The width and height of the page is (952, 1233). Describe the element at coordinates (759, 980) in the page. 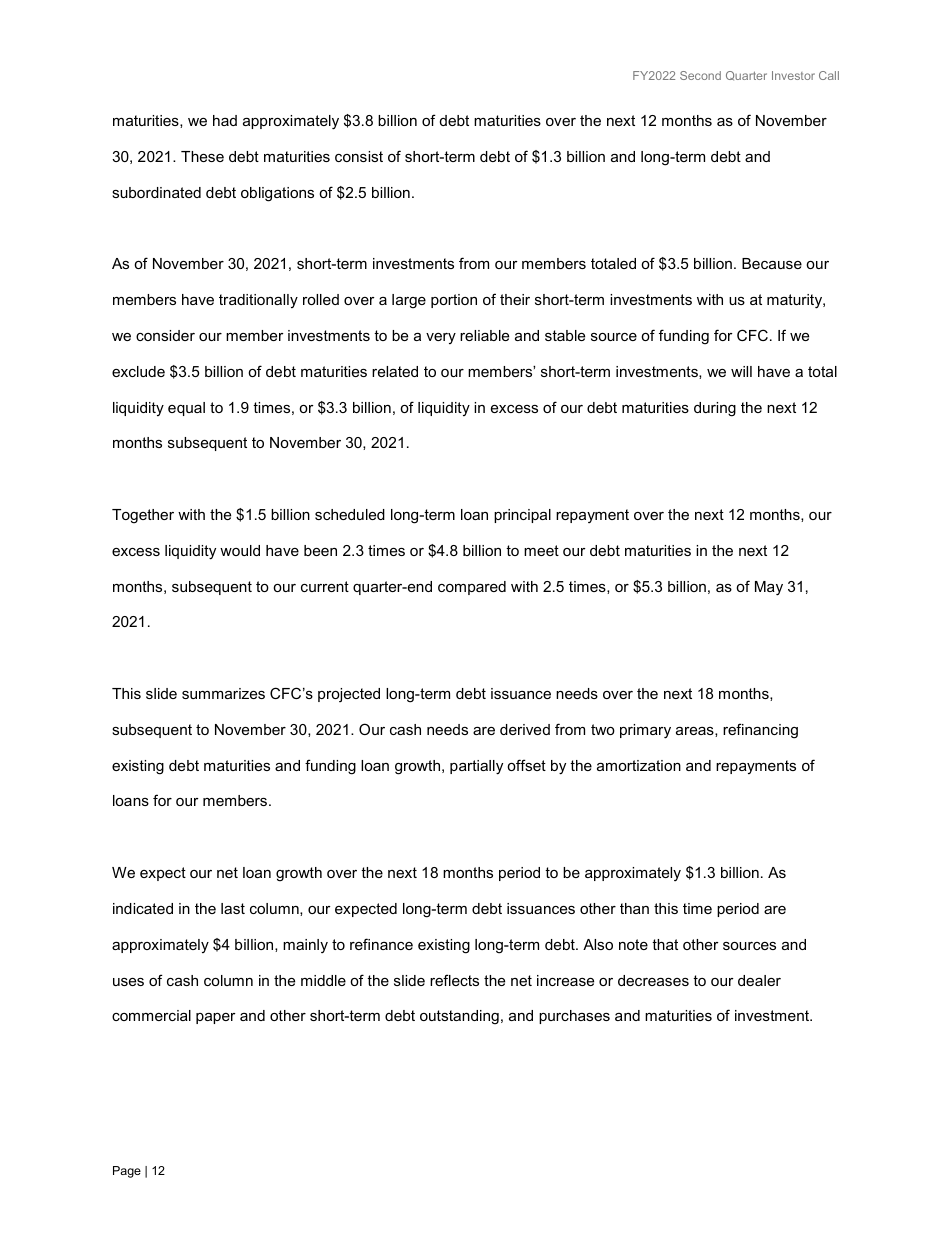

I see `dealer` at that location.
